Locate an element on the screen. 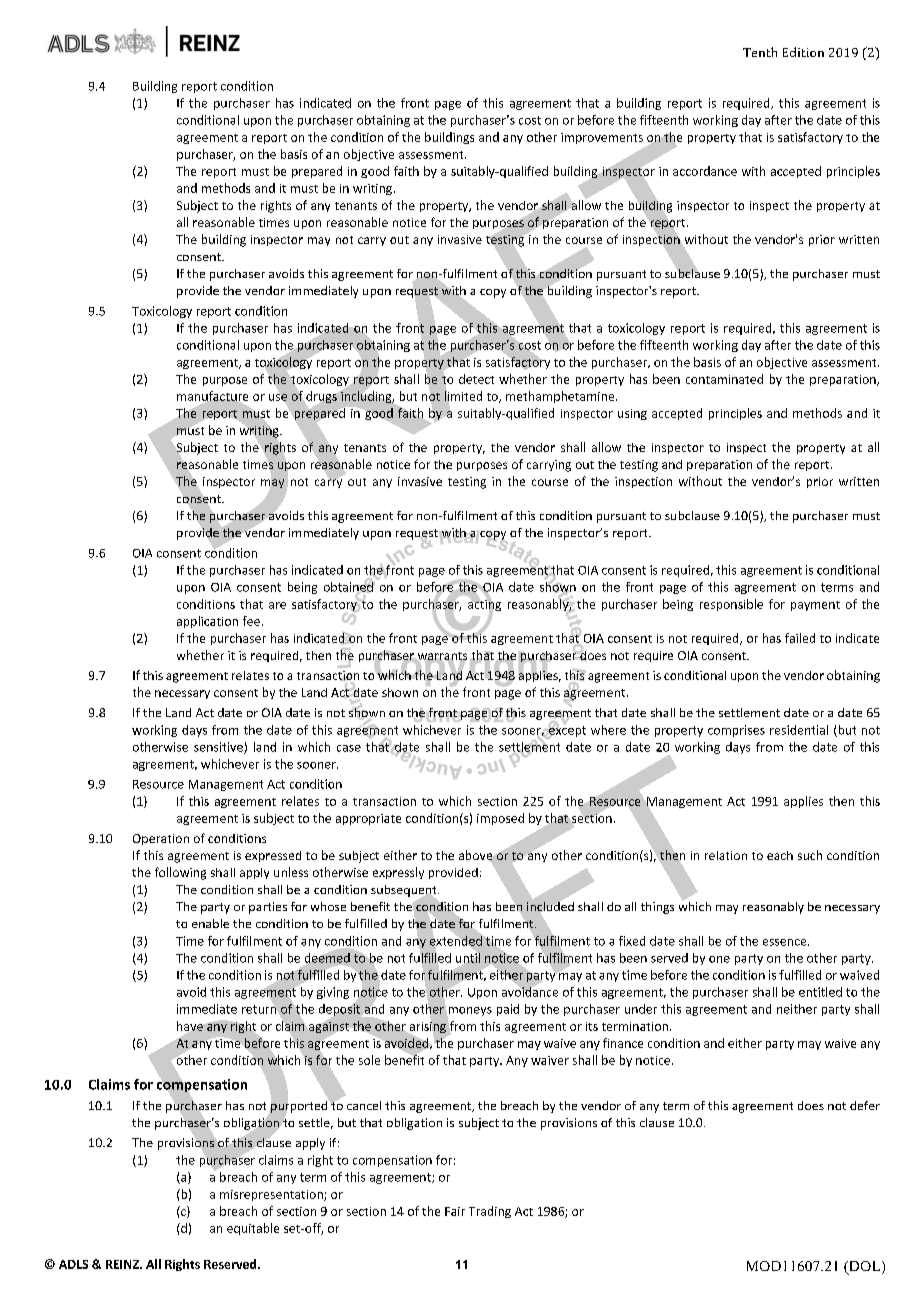 The width and height of the screenshot is (924, 1308). failed is located at coordinates (800, 638).
